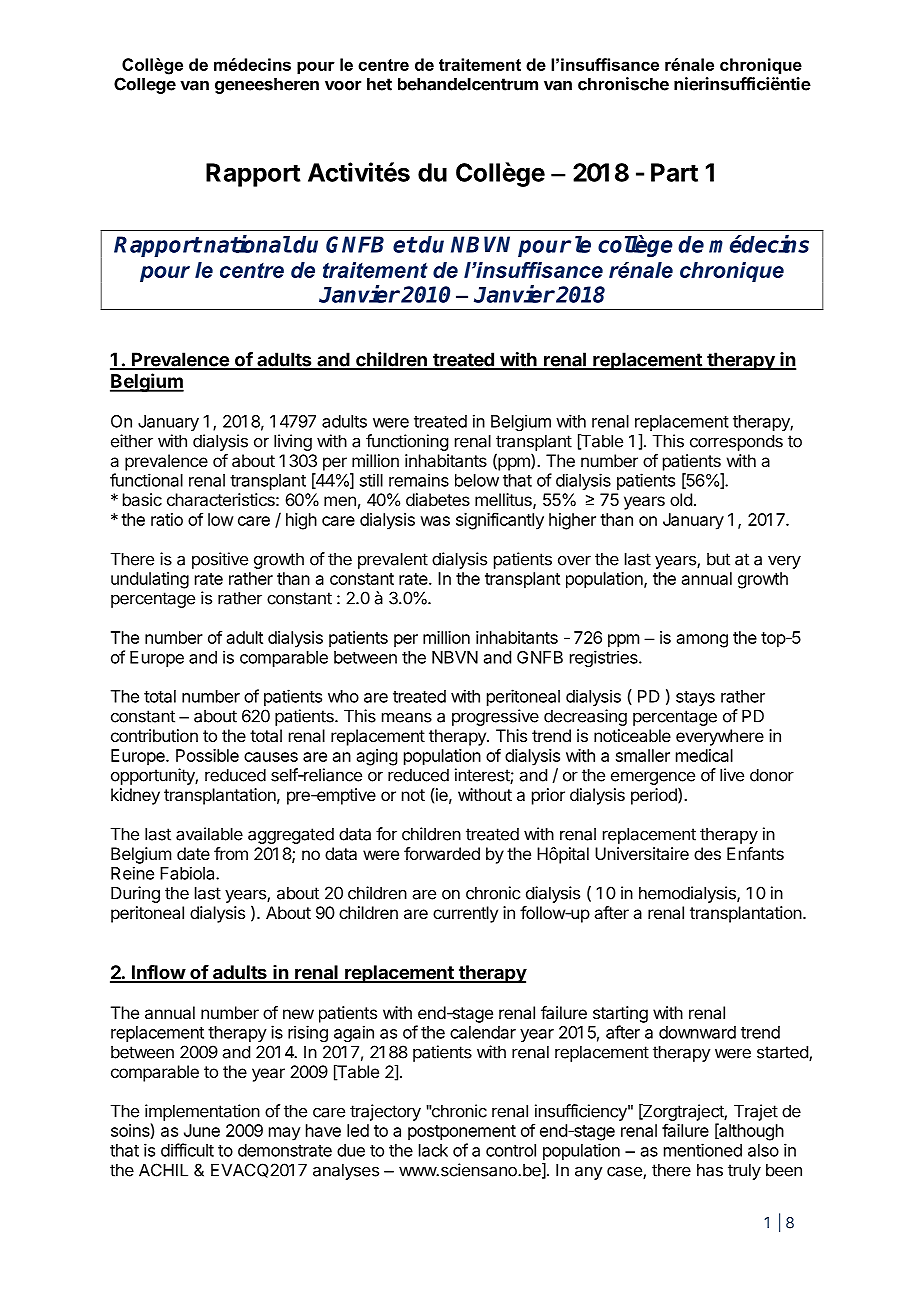 The image size is (924, 1308). I want to click on June, so click(202, 1130).
